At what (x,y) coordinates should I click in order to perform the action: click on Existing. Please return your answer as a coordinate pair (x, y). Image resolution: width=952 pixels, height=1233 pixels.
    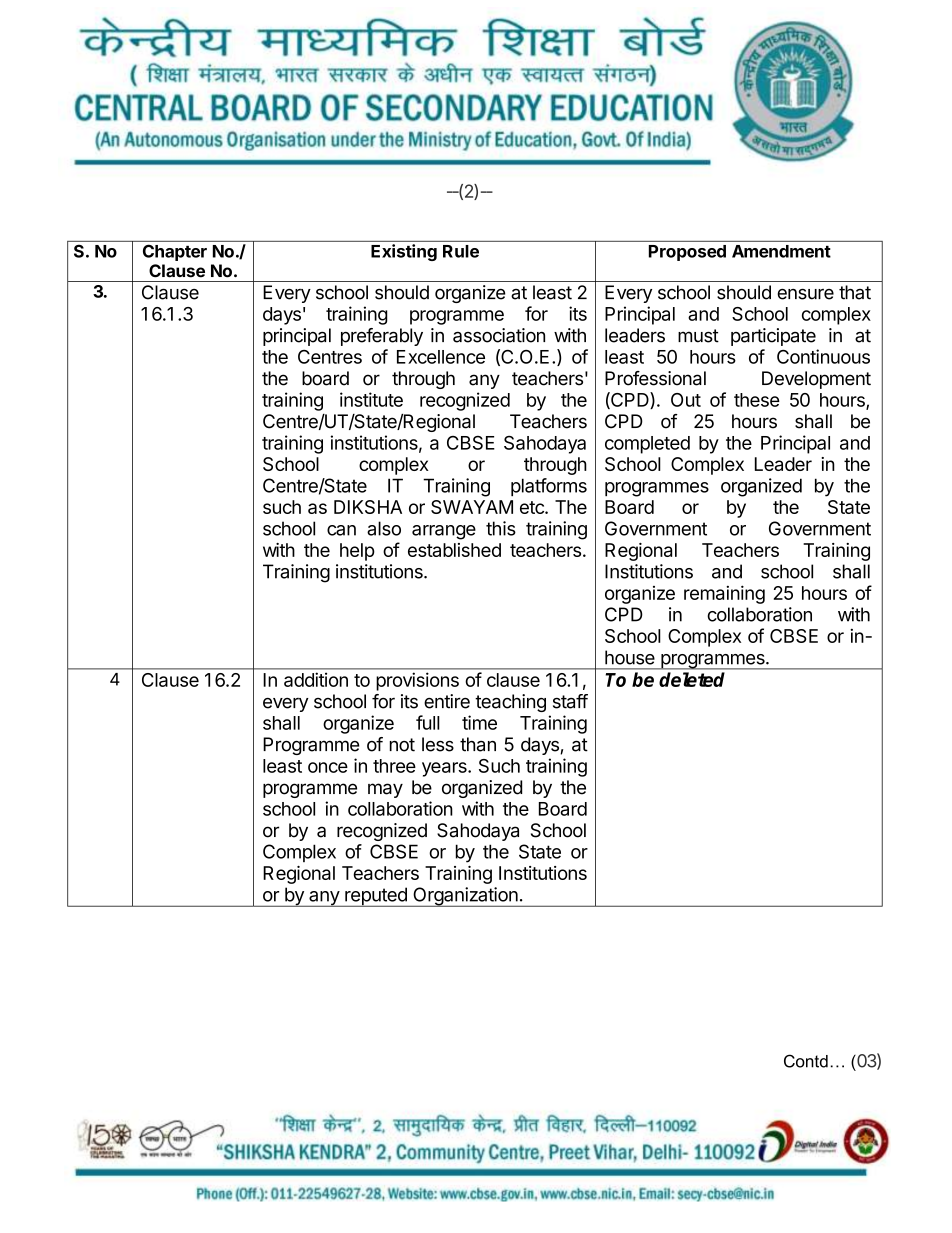
    Looking at the image, I should click on (404, 252).
